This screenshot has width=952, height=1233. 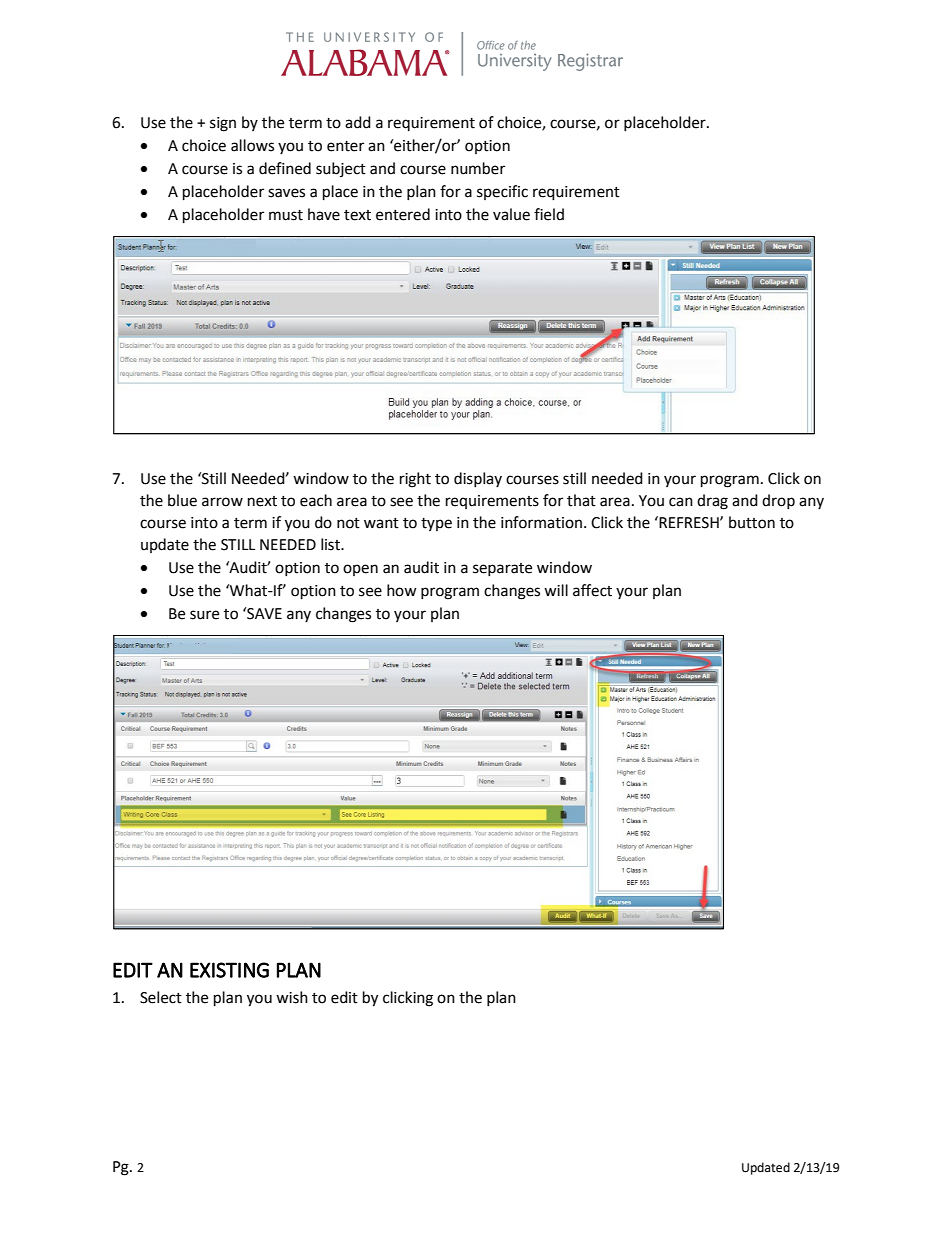 What do you see at coordinates (402, 590) in the screenshot?
I see `how` at bounding box center [402, 590].
